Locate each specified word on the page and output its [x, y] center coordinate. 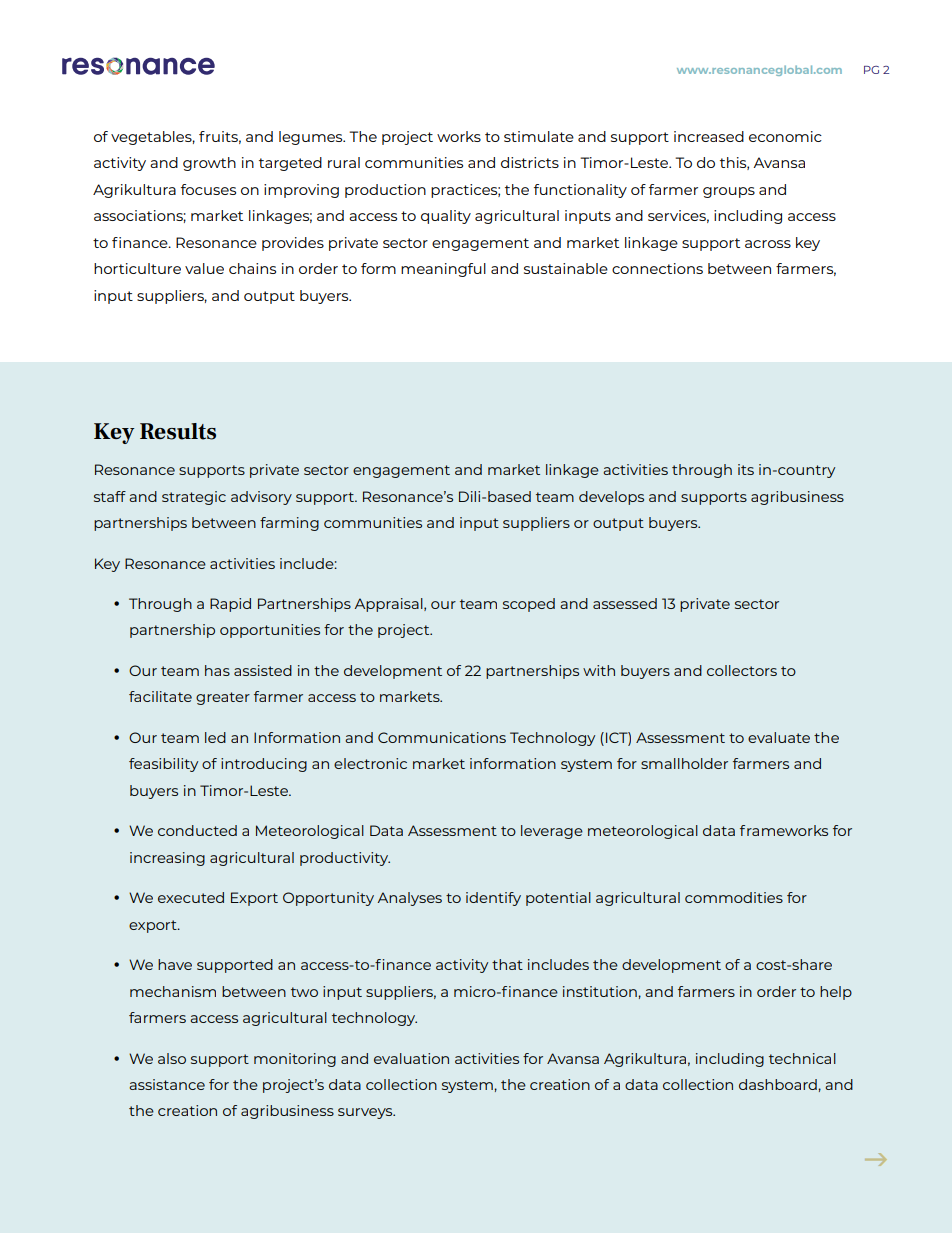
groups [729, 192]
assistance [167, 1084]
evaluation [411, 1058]
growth [209, 164]
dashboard [779, 1084]
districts [530, 162]
